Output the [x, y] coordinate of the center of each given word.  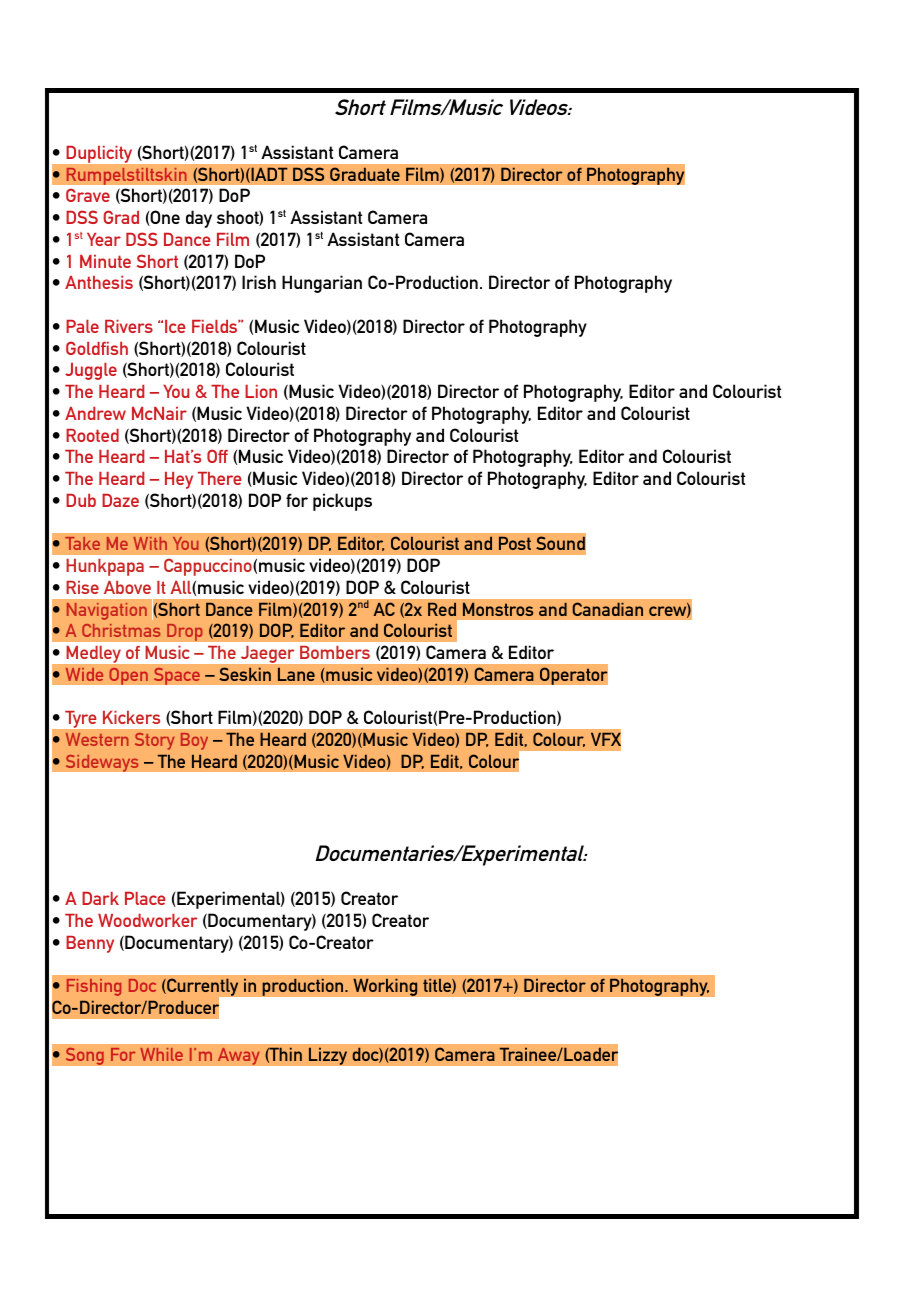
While [161, 1054]
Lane [296, 674]
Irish [259, 282]
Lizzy [327, 1056]
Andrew [95, 413]
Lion [261, 391]
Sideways [102, 763]
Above [127, 587]
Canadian [607, 609]
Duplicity [99, 154]
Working [385, 987]
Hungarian [322, 284]
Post [515, 543]
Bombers [335, 652]
